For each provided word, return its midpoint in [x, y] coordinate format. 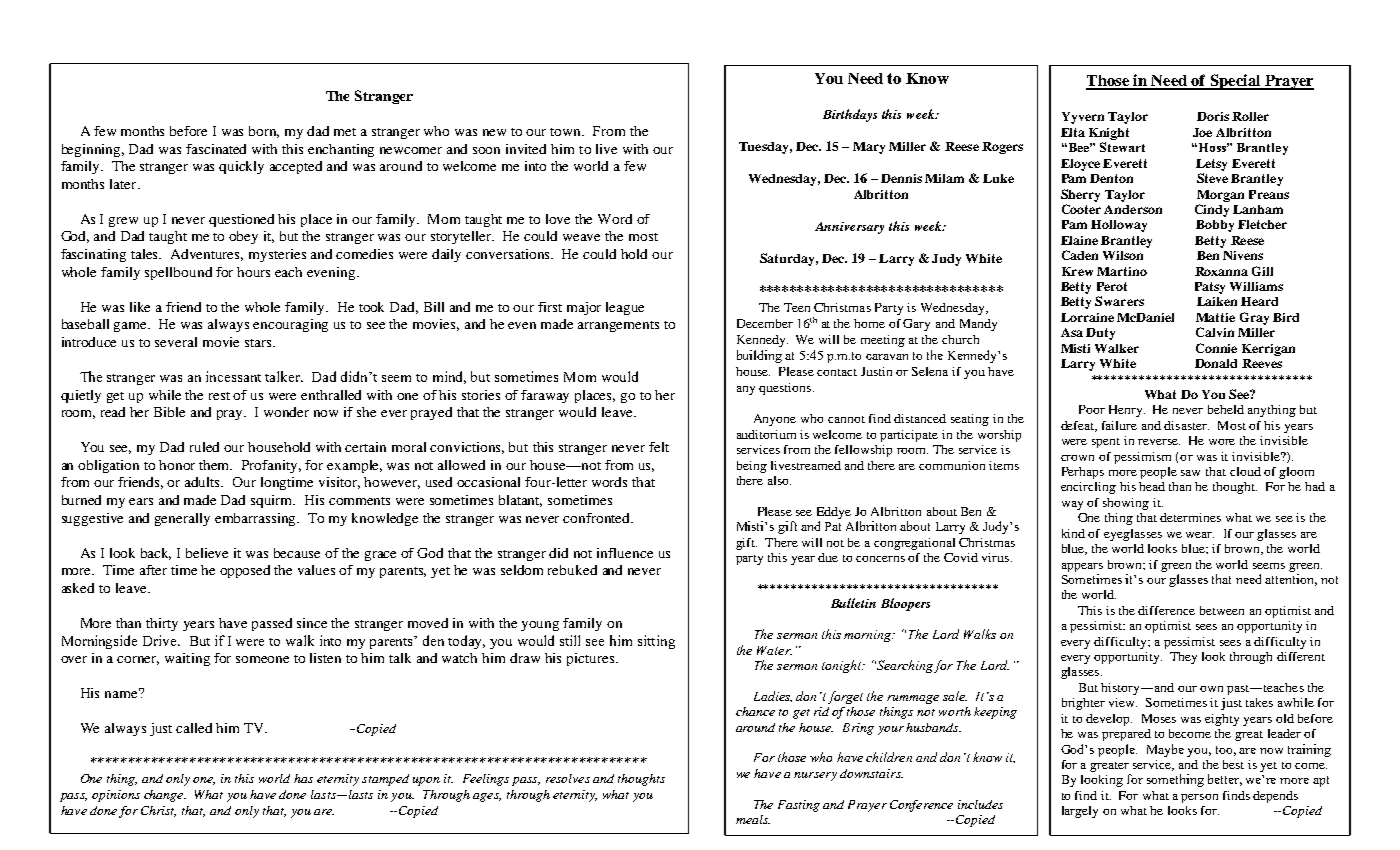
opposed [245, 571]
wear [1200, 535]
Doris [1213, 116]
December [765, 323]
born [264, 132]
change [165, 796]
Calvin [1215, 332]
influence [625, 553]
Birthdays [850, 115]
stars [259, 343]
